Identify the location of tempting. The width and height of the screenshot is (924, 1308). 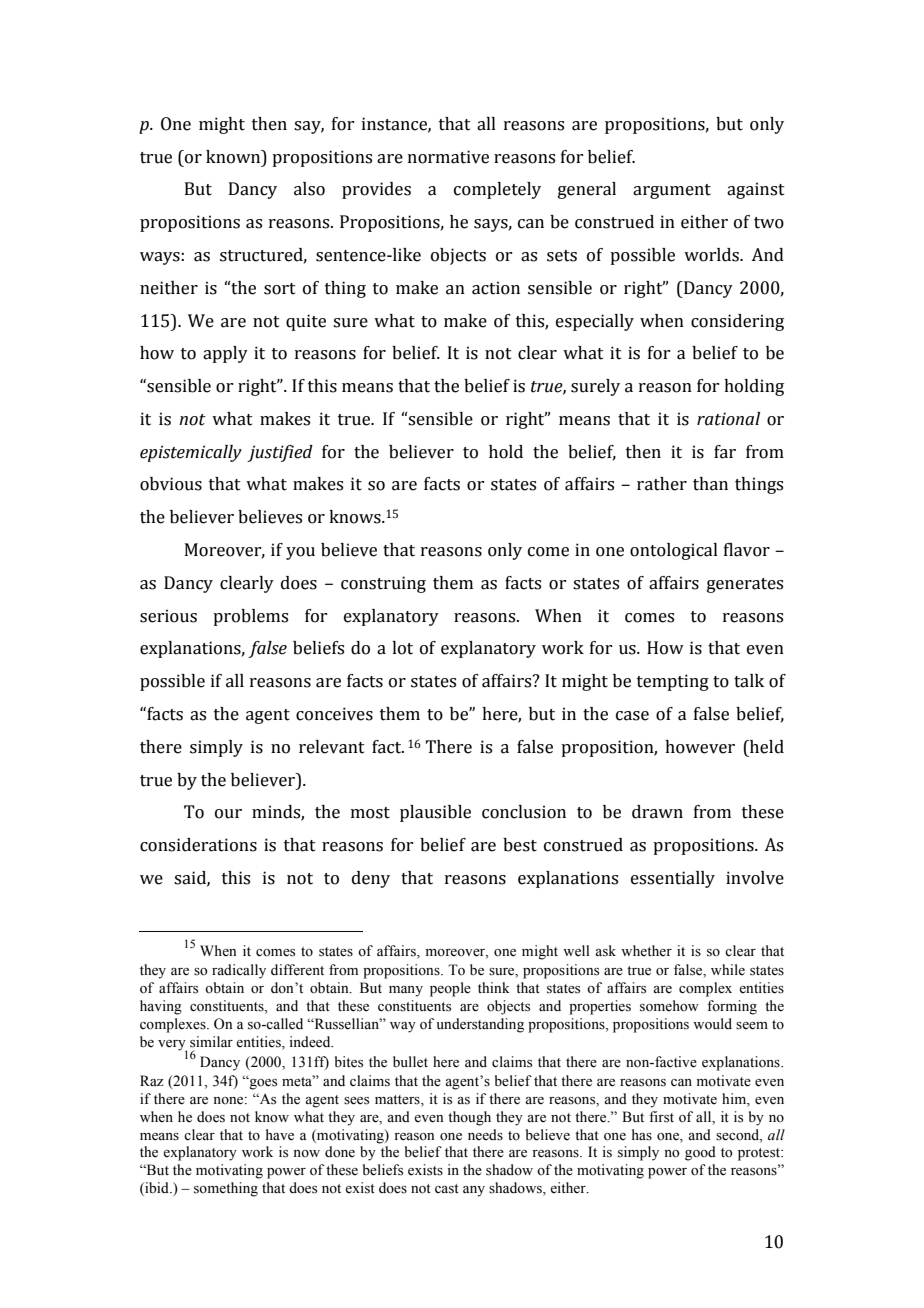
(673, 682).
